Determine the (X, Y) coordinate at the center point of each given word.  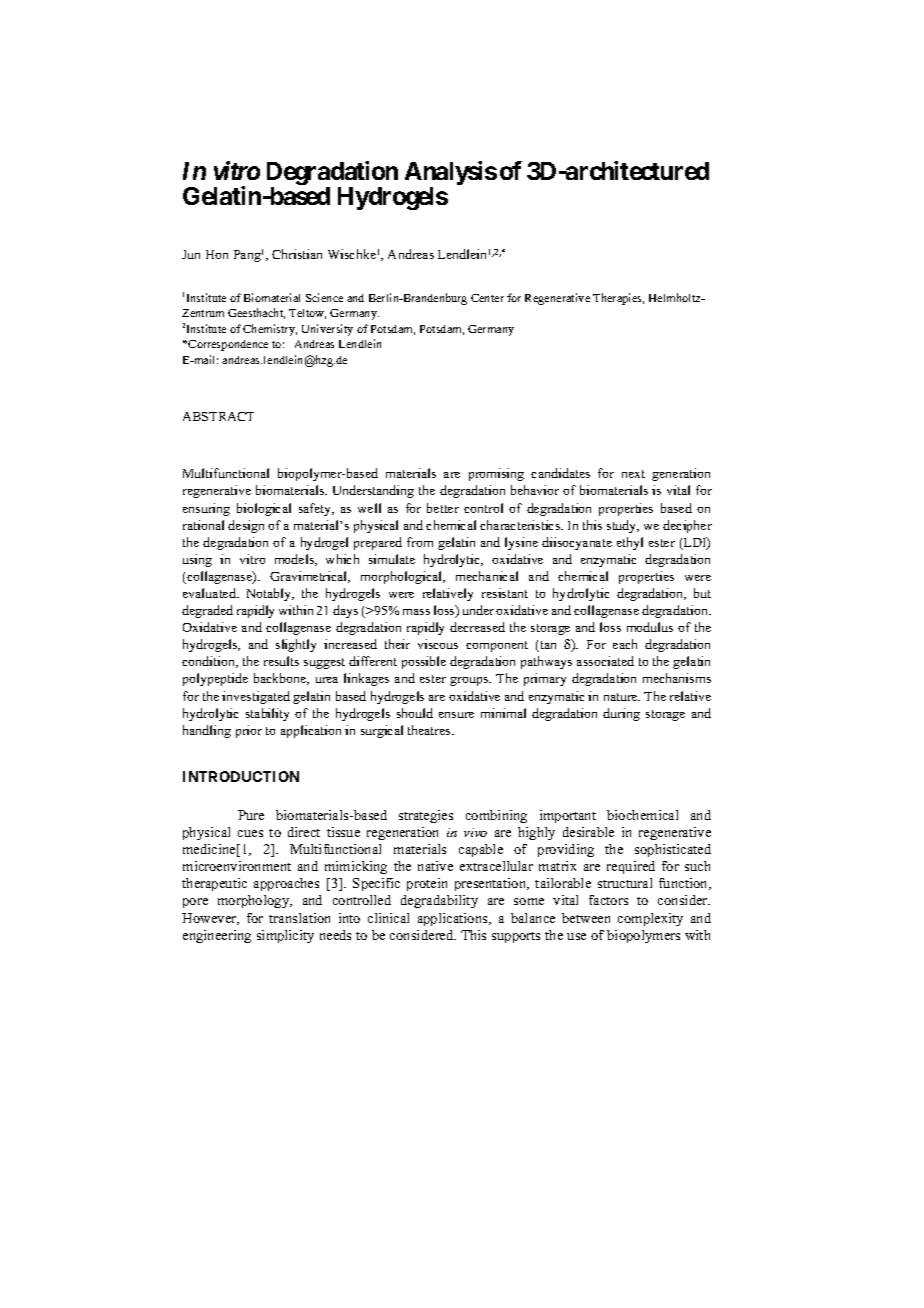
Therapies (618, 299)
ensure (456, 715)
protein (427, 884)
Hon (217, 254)
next (633, 474)
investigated (256, 697)
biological (264, 509)
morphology (255, 901)
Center (487, 298)
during (621, 714)
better (443, 508)
